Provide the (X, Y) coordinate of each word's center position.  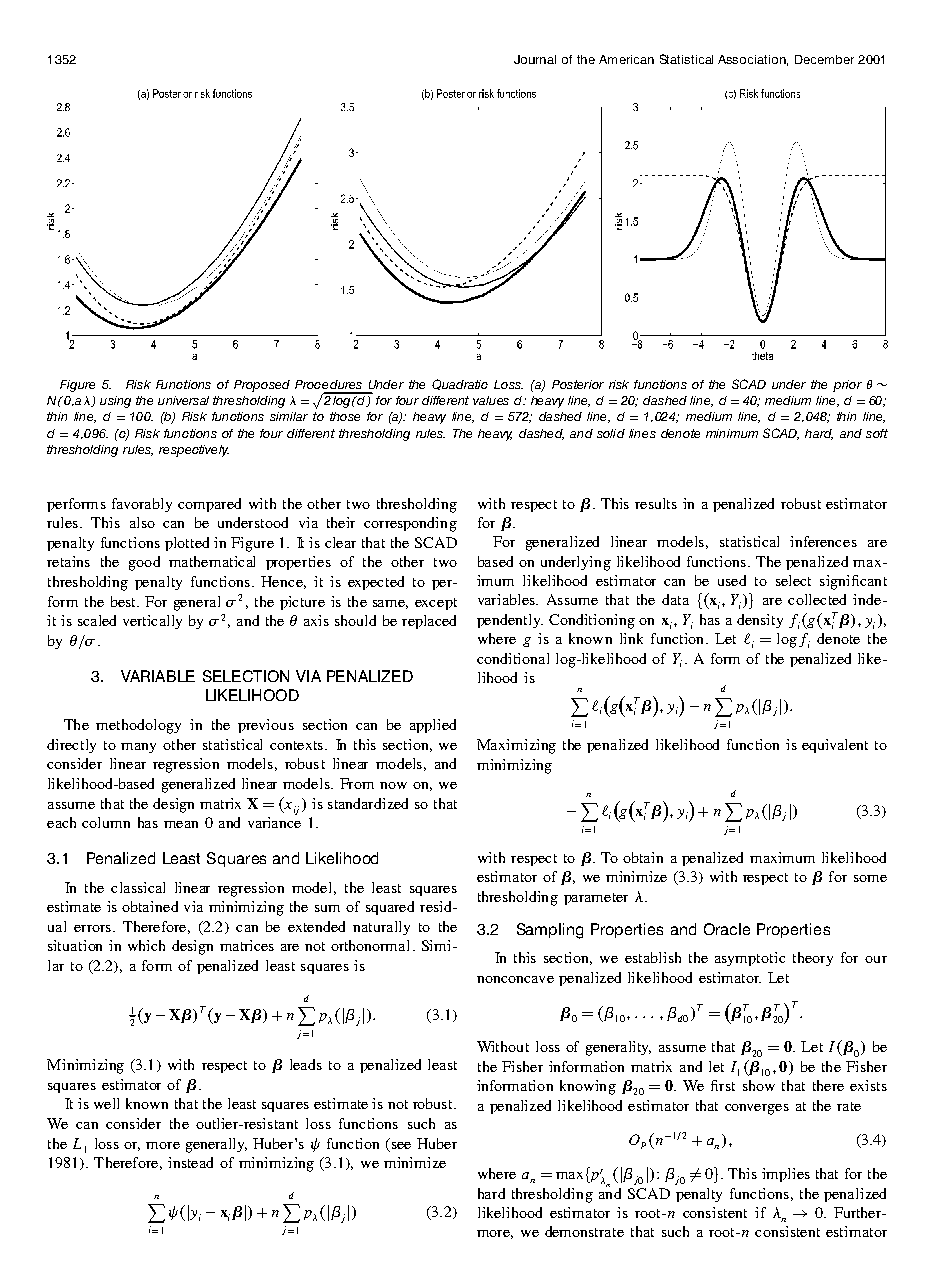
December (824, 59)
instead (190, 1162)
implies (786, 1175)
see (401, 1145)
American (626, 59)
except (436, 604)
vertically (152, 622)
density (760, 621)
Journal (535, 59)
